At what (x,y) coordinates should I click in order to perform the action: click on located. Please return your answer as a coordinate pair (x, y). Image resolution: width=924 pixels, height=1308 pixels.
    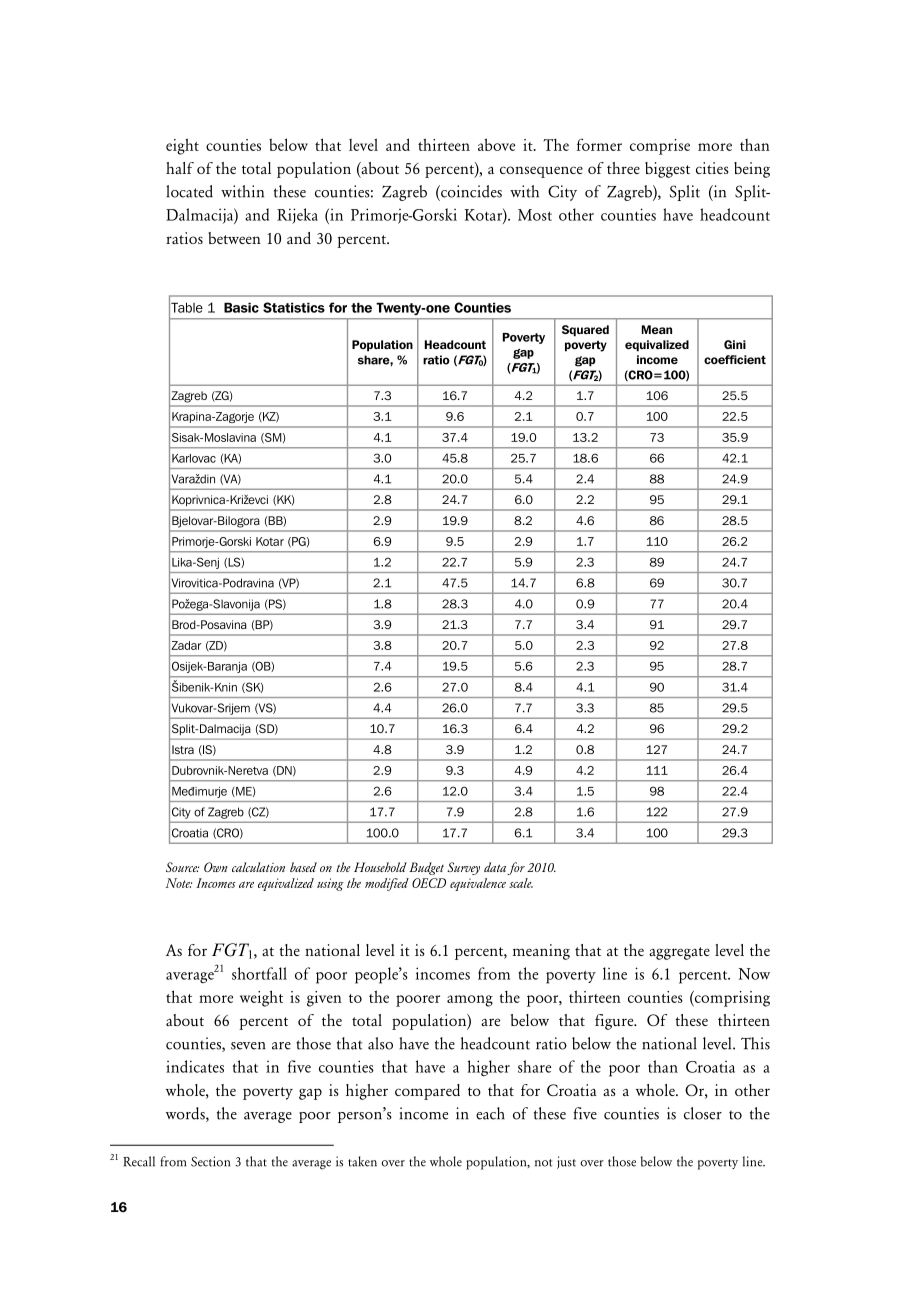
    Looking at the image, I should click on (189, 191).
